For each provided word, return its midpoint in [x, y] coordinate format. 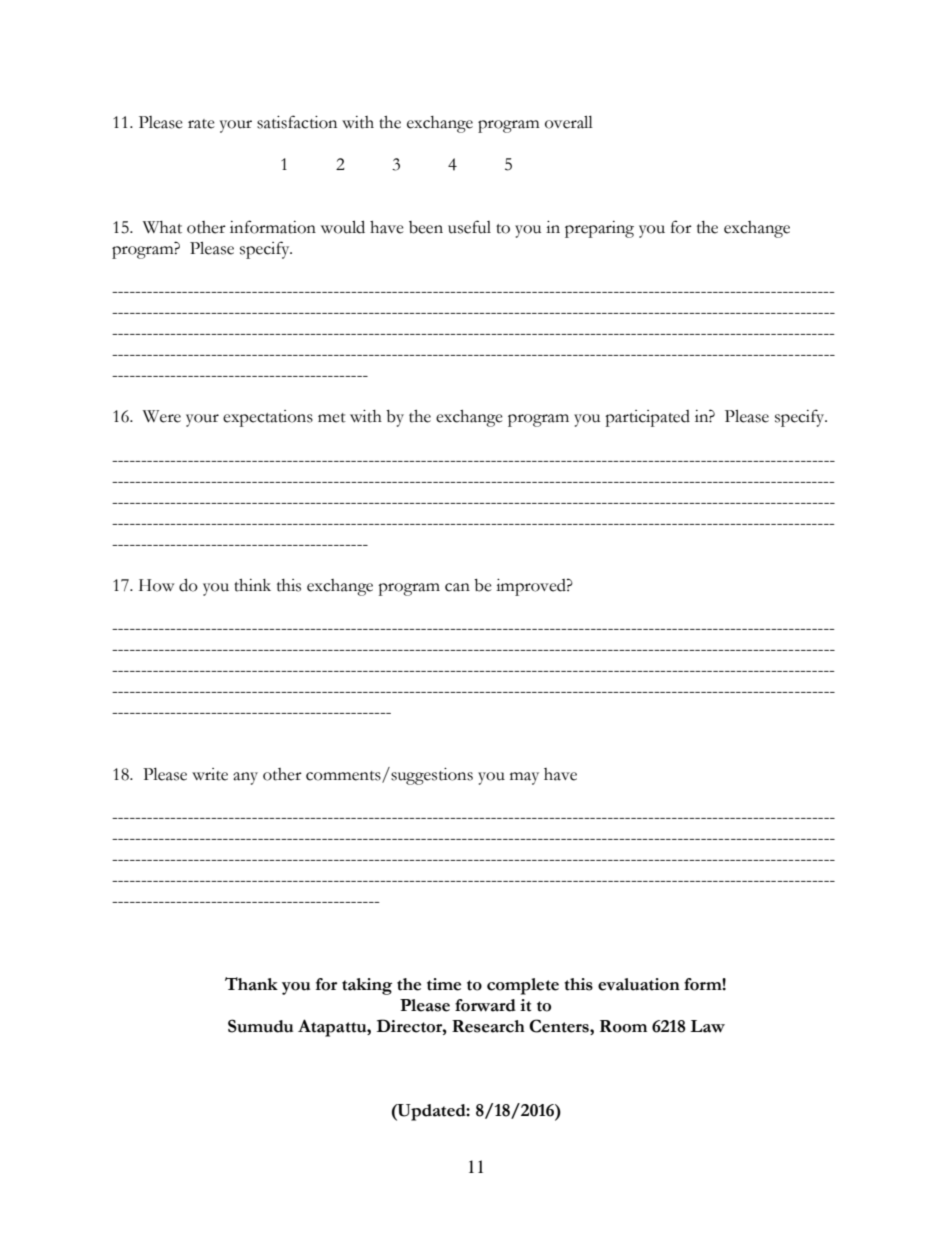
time [444, 984]
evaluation [639, 984]
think [252, 585]
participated [647, 418]
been [426, 227]
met [332, 418]
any [245, 778]
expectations [268, 418]
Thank [251, 984]
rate [201, 124]
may [524, 778]
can [457, 587]
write [210, 774]
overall [569, 122]
